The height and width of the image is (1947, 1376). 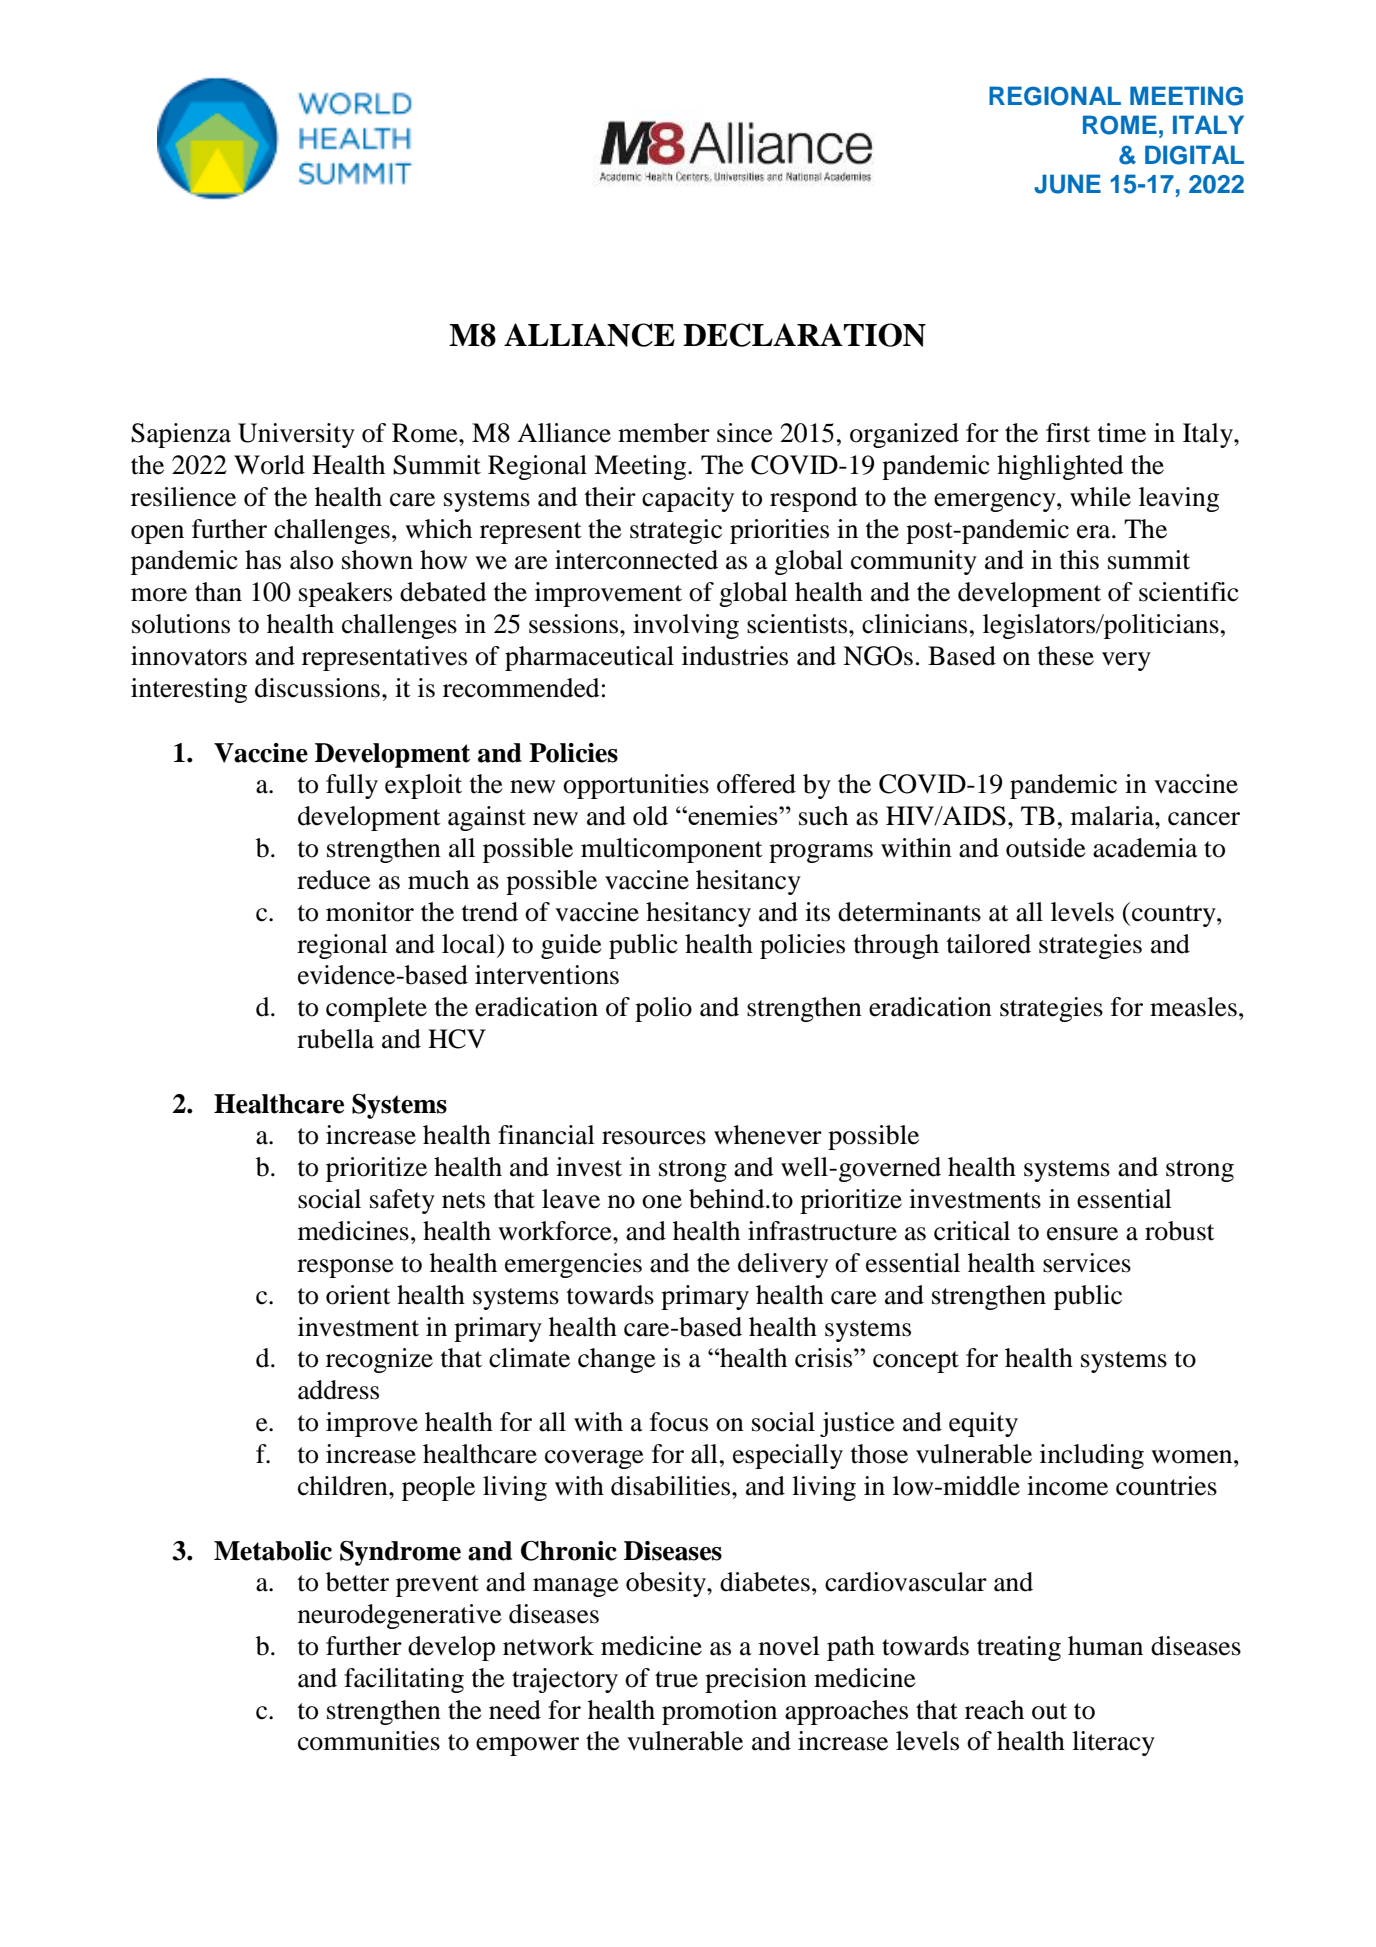 I want to click on true, so click(x=676, y=1679).
